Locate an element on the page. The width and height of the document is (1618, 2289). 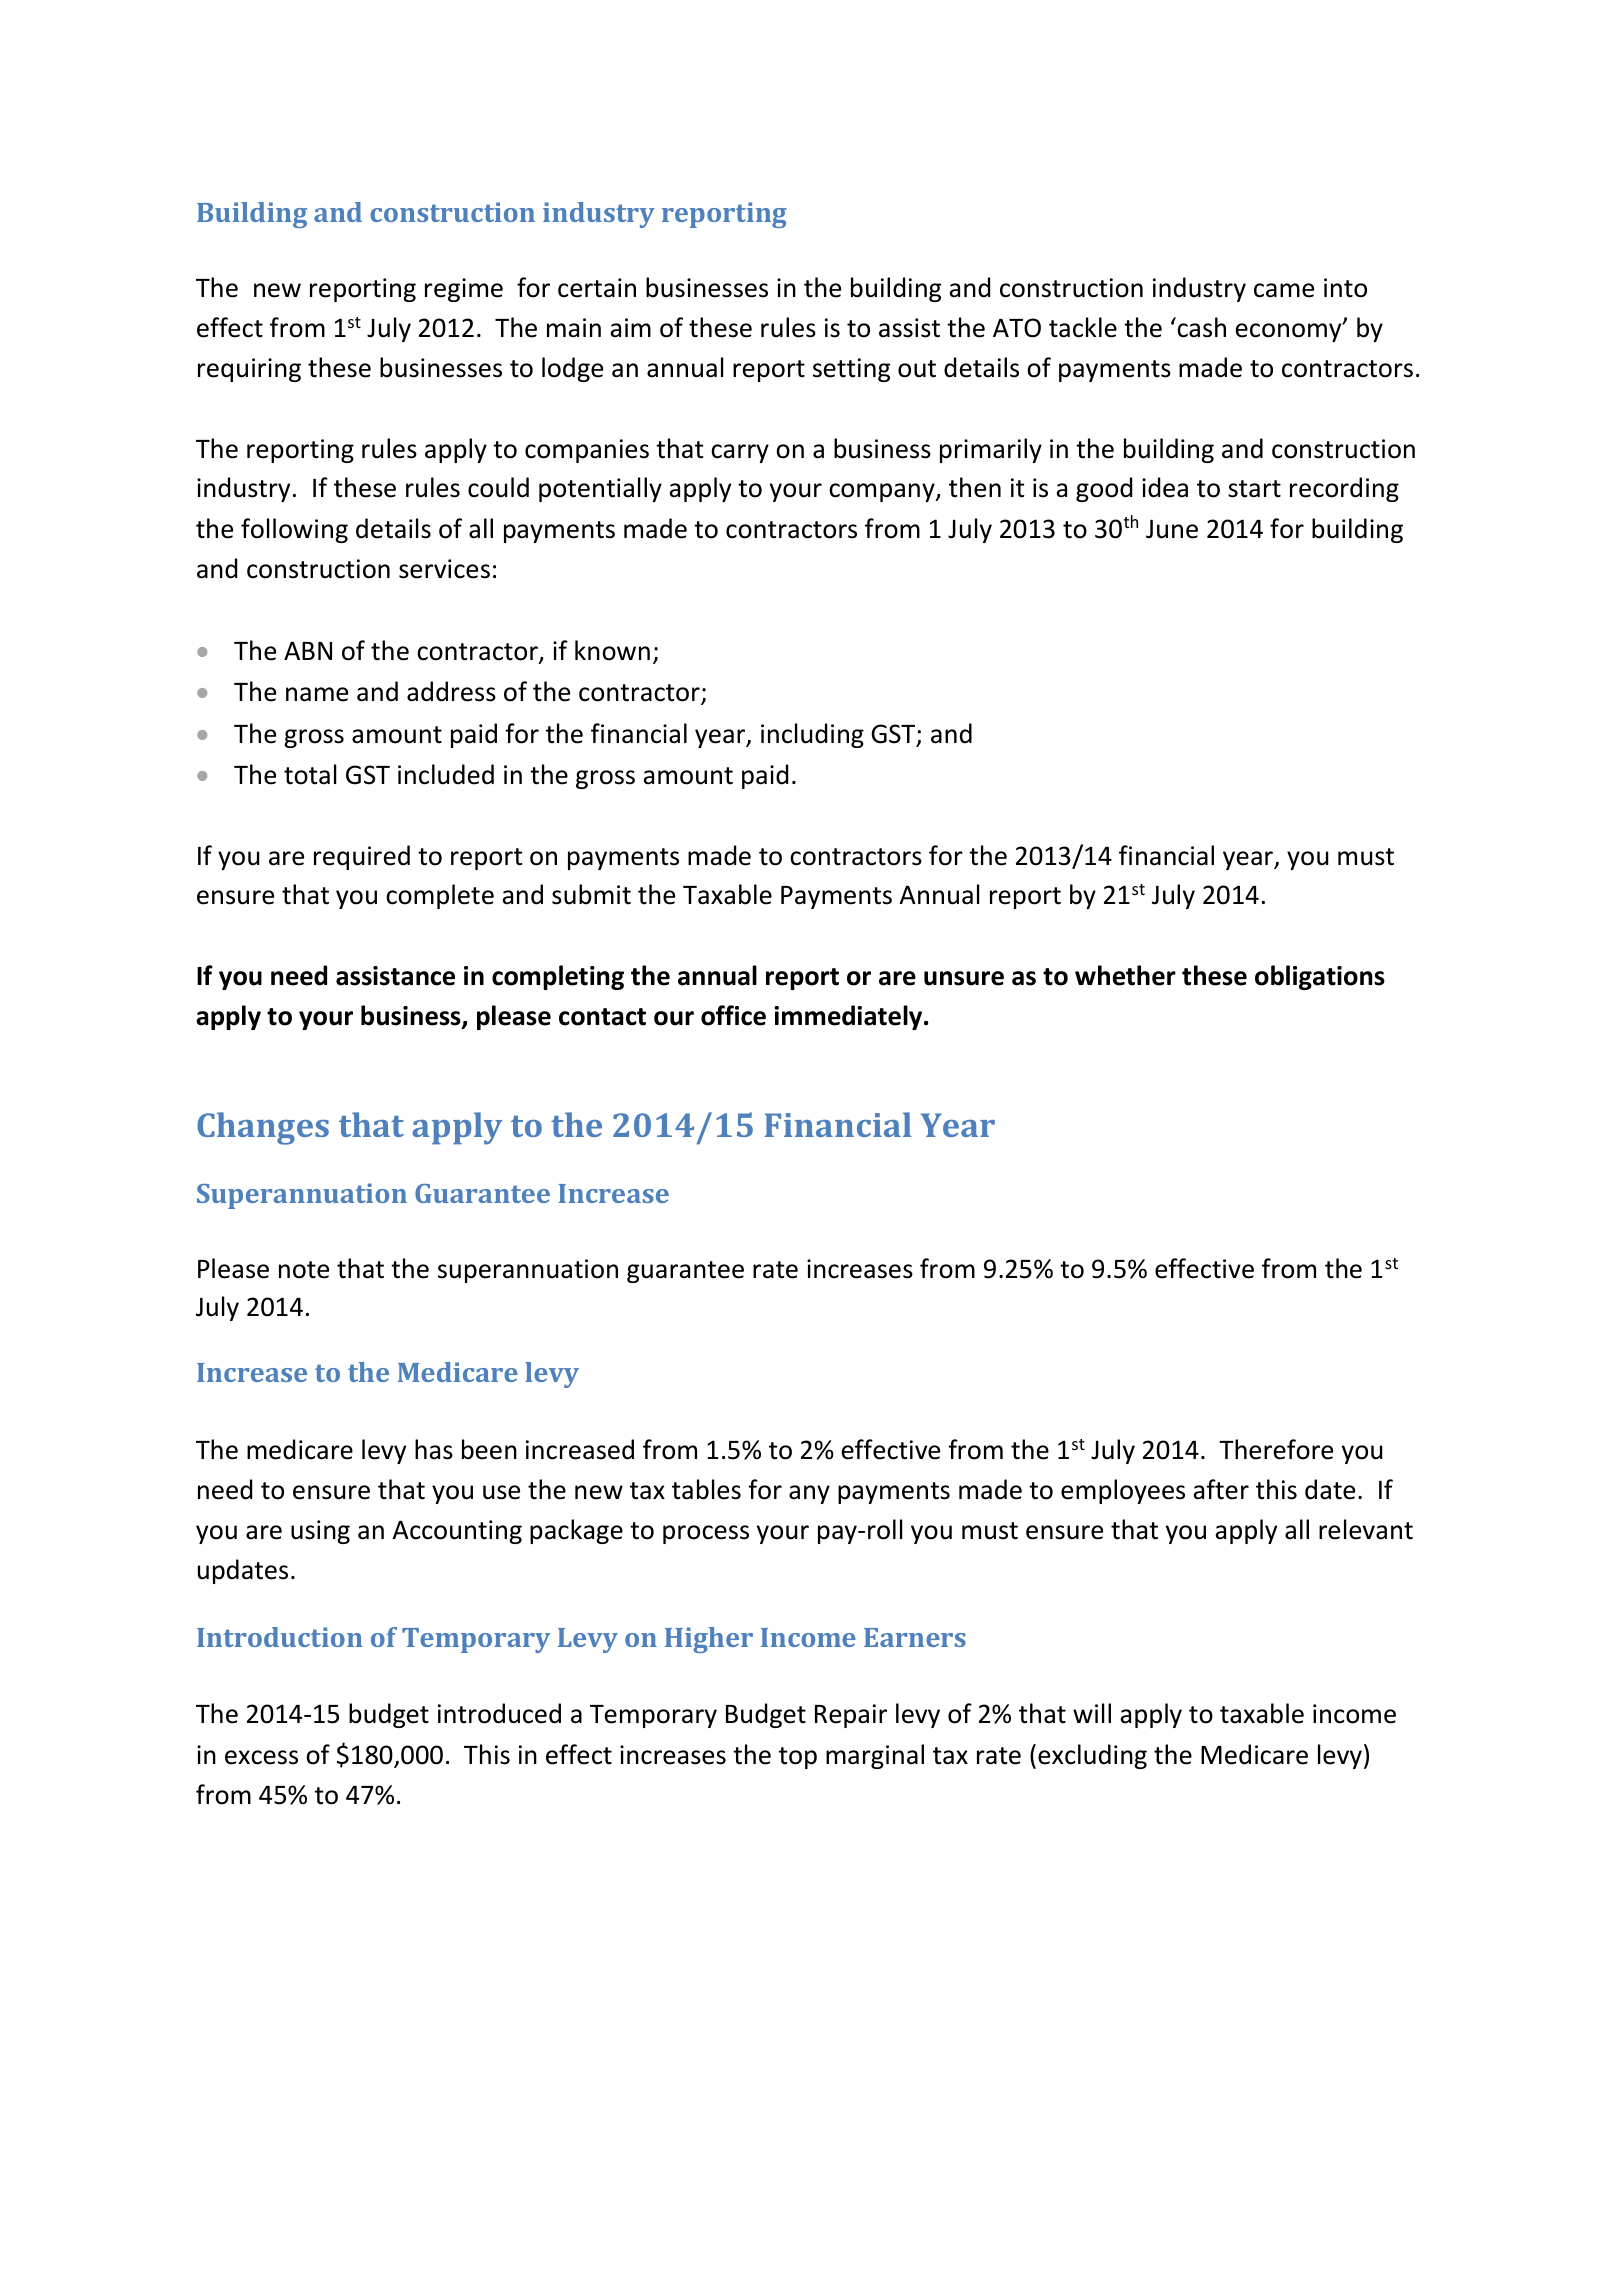
cash is located at coordinates (1200, 327).
